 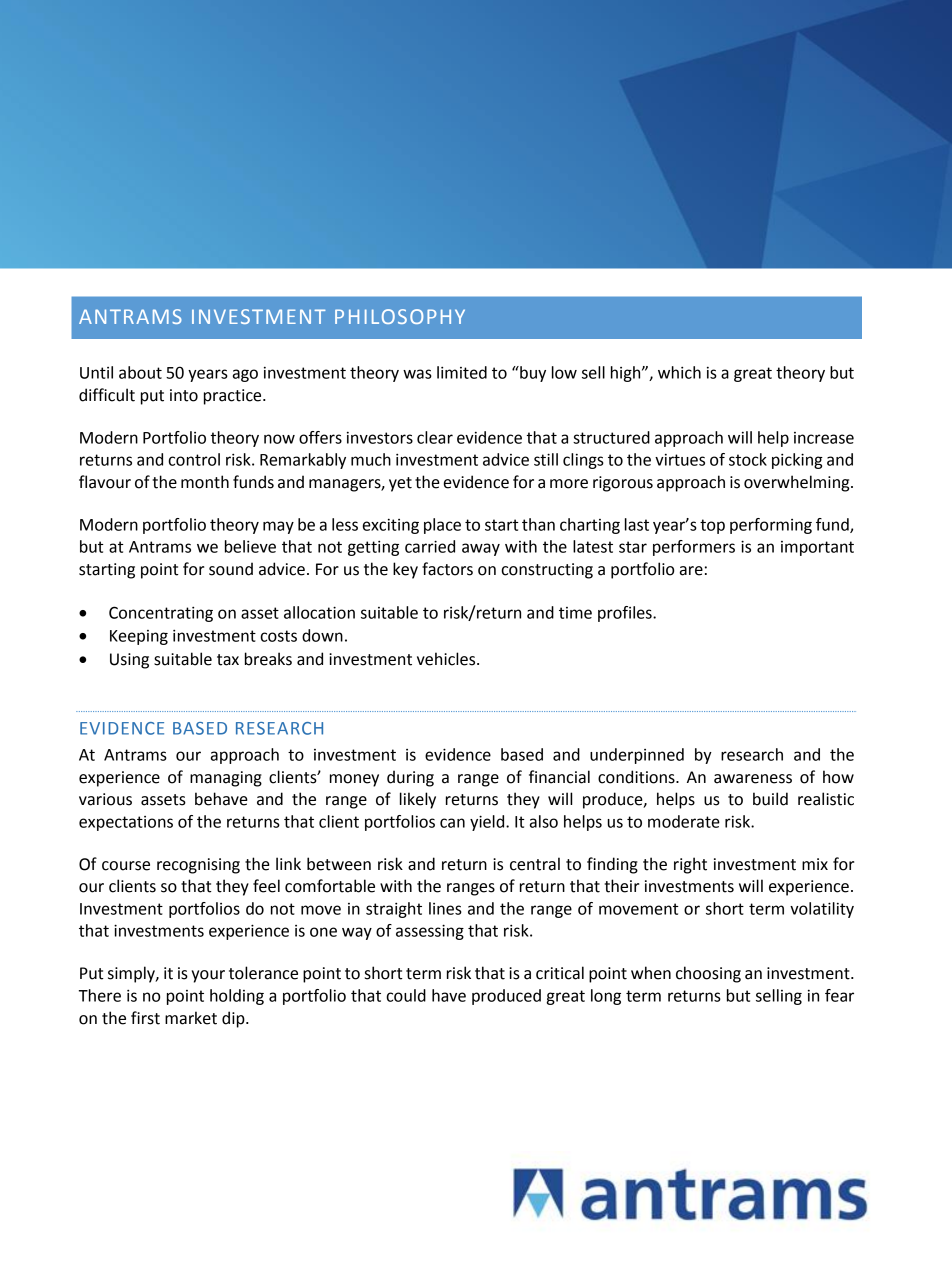 What do you see at coordinates (400, 484) in the page?
I see `yet` at bounding box center [400, 484].
